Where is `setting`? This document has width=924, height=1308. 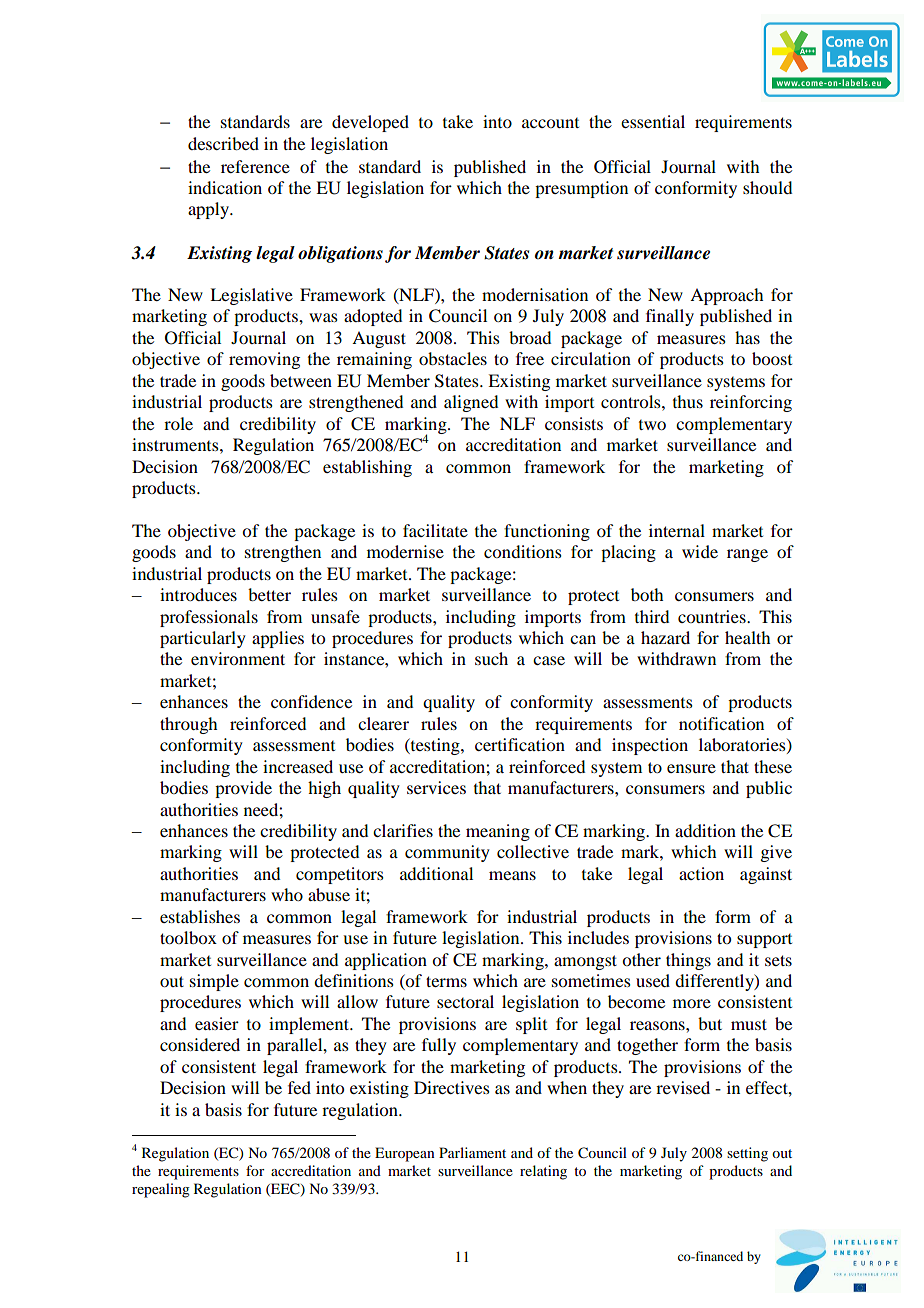 setting is located at coordinates (747, 1154).
